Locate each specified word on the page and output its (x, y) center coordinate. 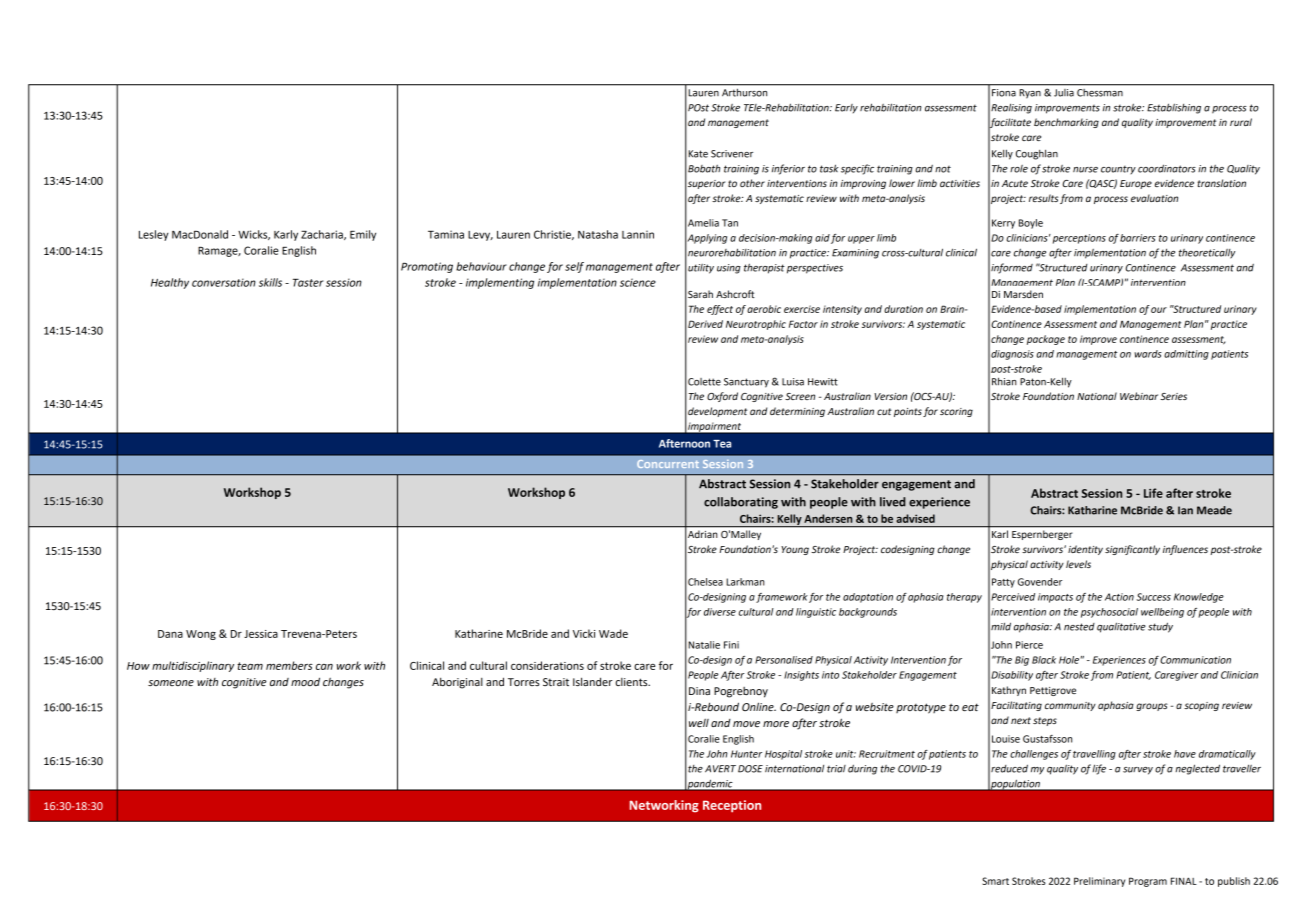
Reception (732, 806)
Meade (1214, 510)
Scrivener (732, 154)
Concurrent (668, 464)
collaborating (741, 503)
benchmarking (1066, 123)
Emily (363, 235)
